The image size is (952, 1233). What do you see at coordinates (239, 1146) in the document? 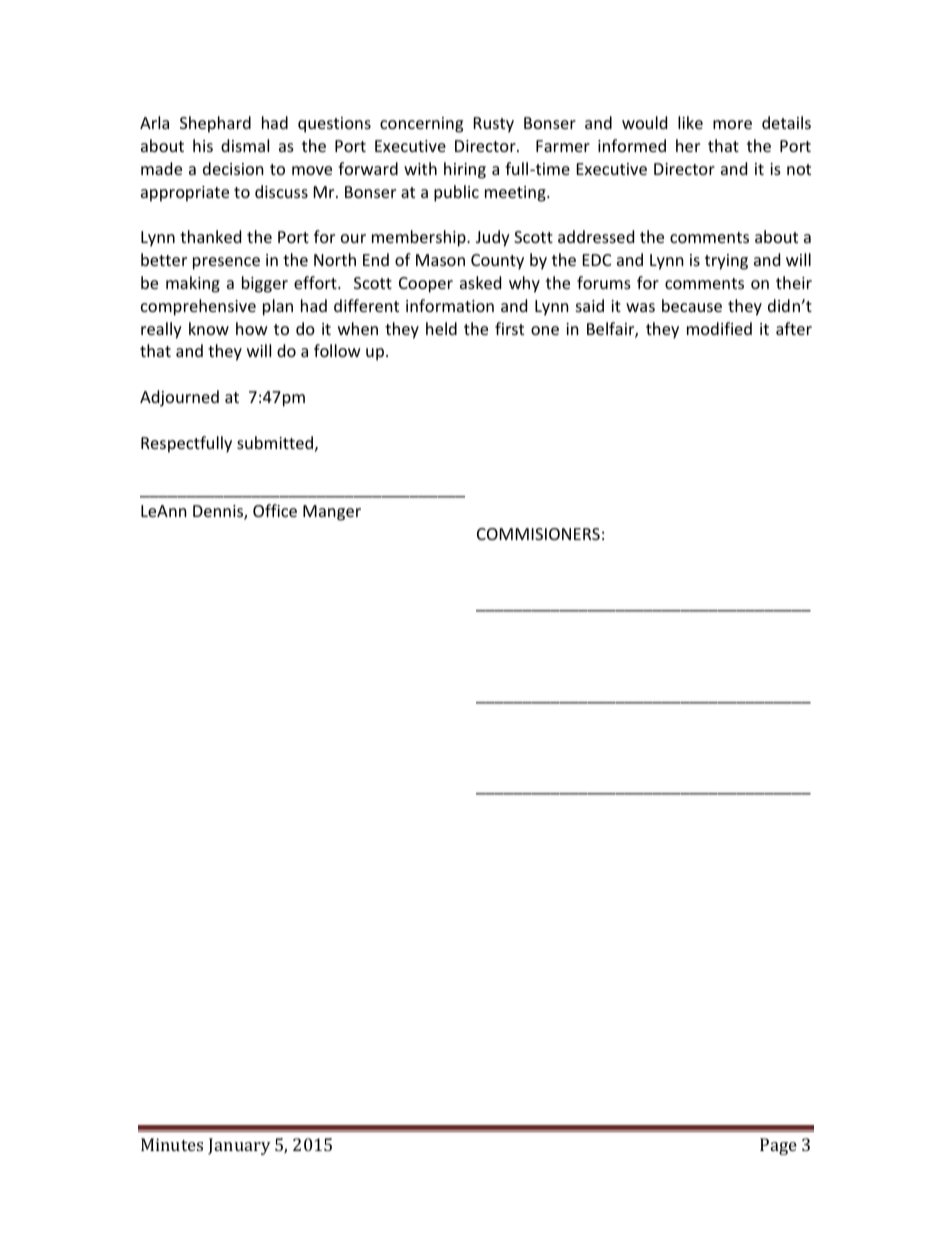
I see `January` at bounding box center [239, 1146].
